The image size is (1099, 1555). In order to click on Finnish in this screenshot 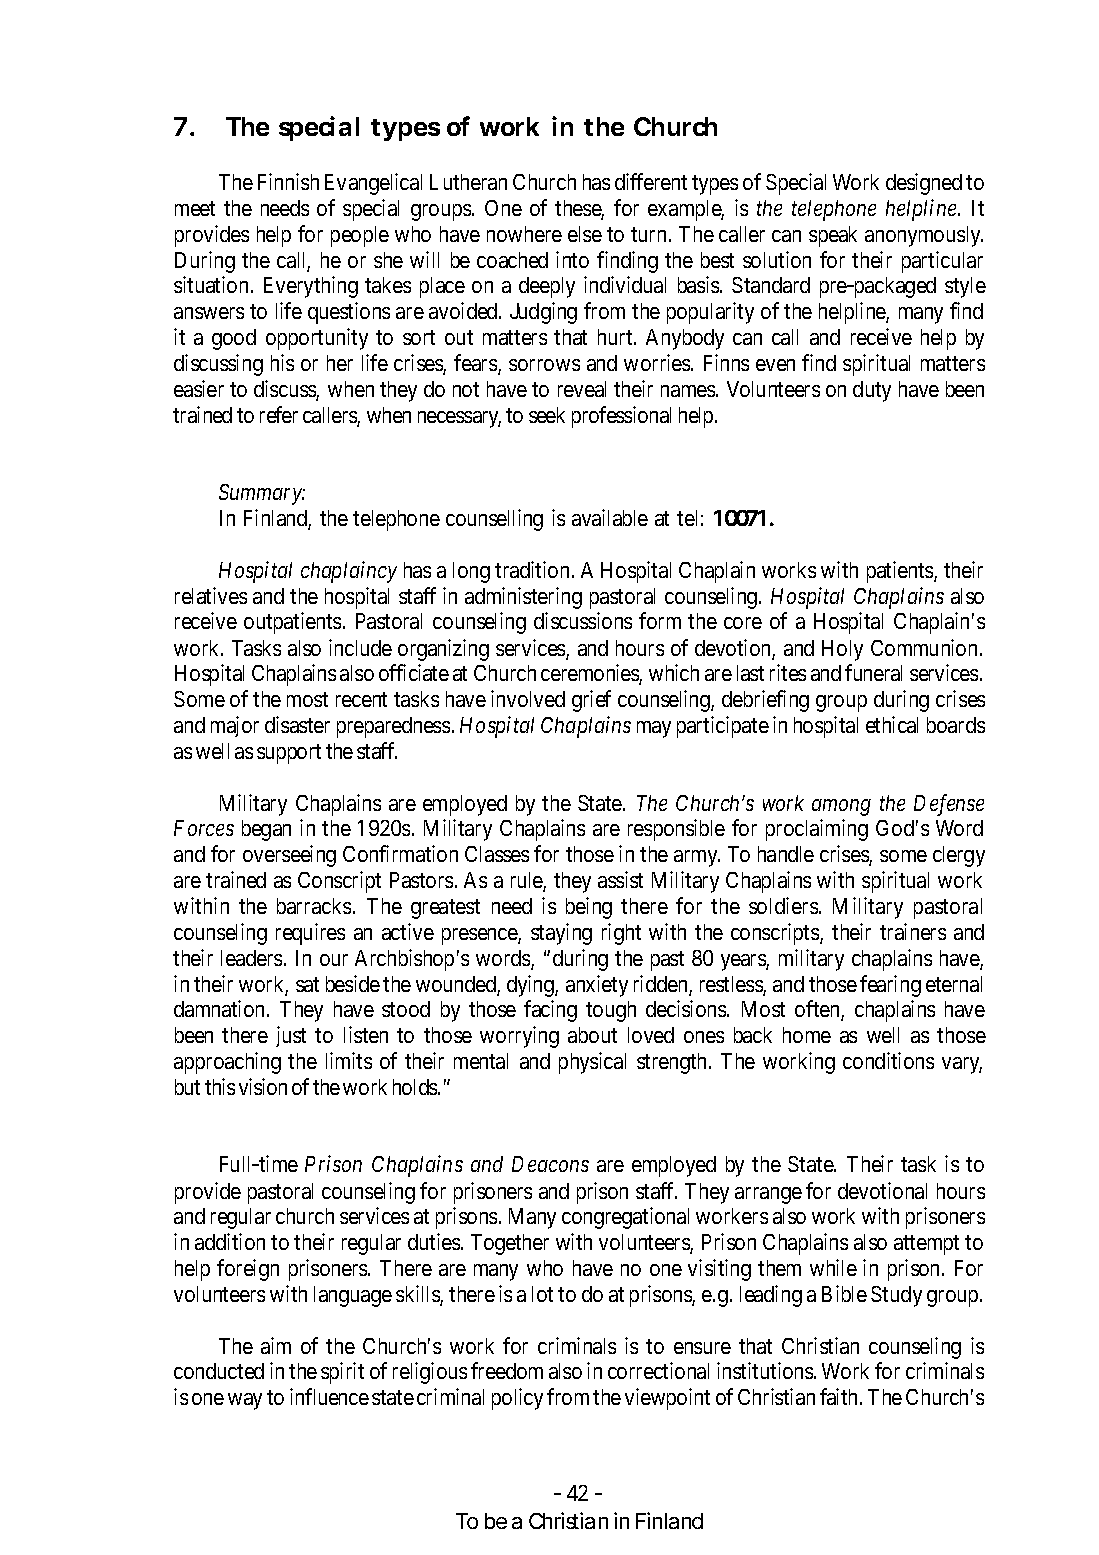, I will do `click(288, 181)`.
